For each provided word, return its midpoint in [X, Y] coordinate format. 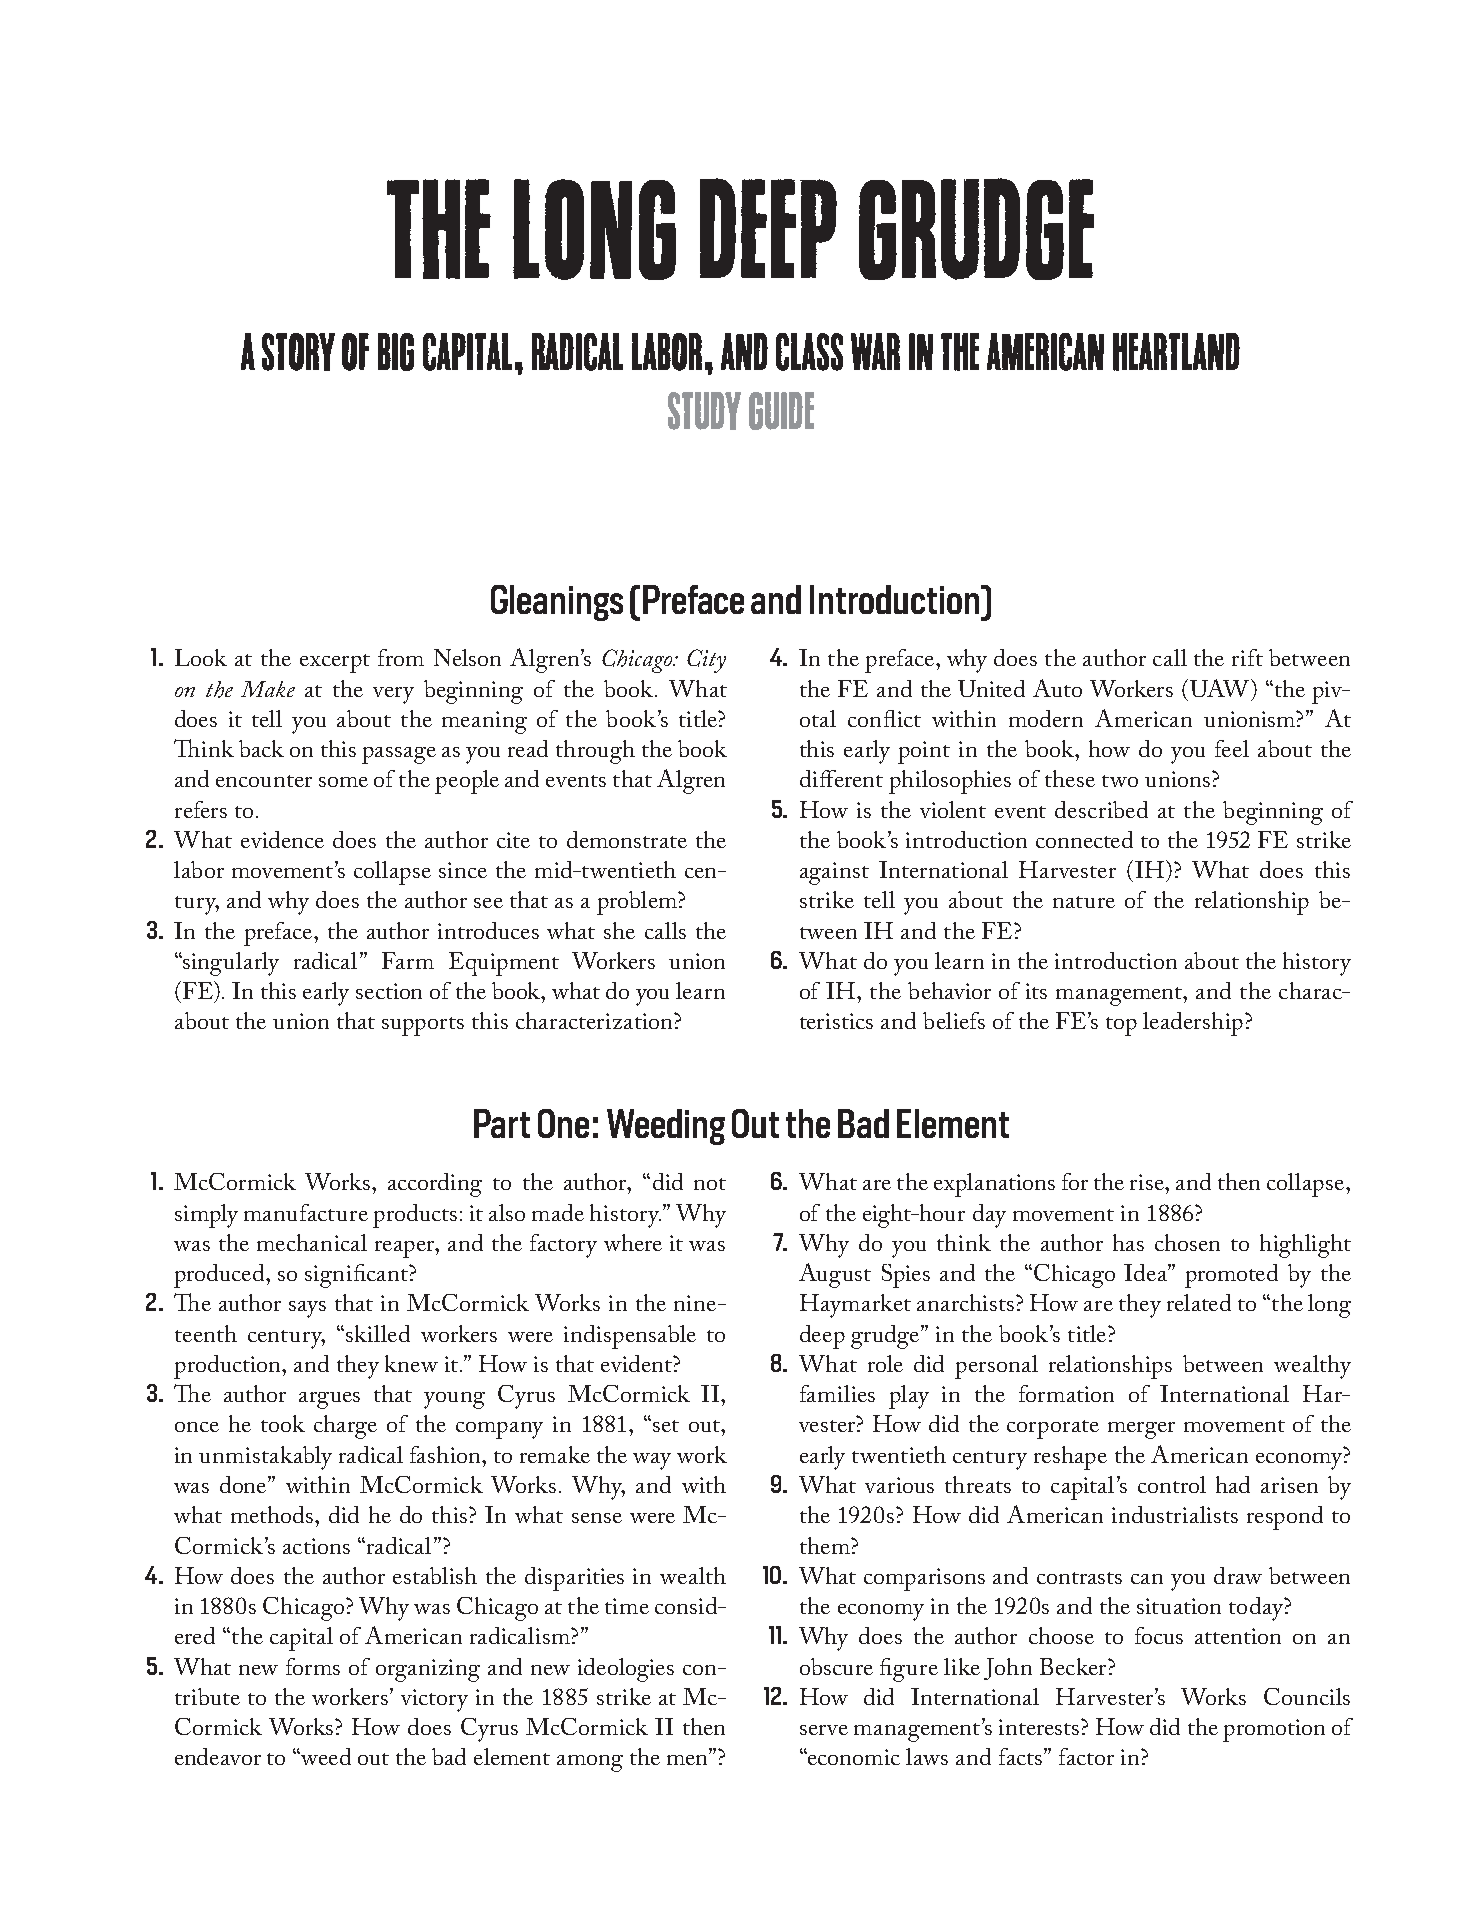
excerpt [335, 663]
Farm [408, 960]
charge [345, 1427]
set [666, 1426]
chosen [1187, 1242]
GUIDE [781, 411]
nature [1084, 902]
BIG [396, 352]
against [834, 873]
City [706, 661]
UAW [1221, 688]
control [1172, 1484]
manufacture [306, 1212]
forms [313, 1666]
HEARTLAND [1176, 352]
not [710, 1184]
